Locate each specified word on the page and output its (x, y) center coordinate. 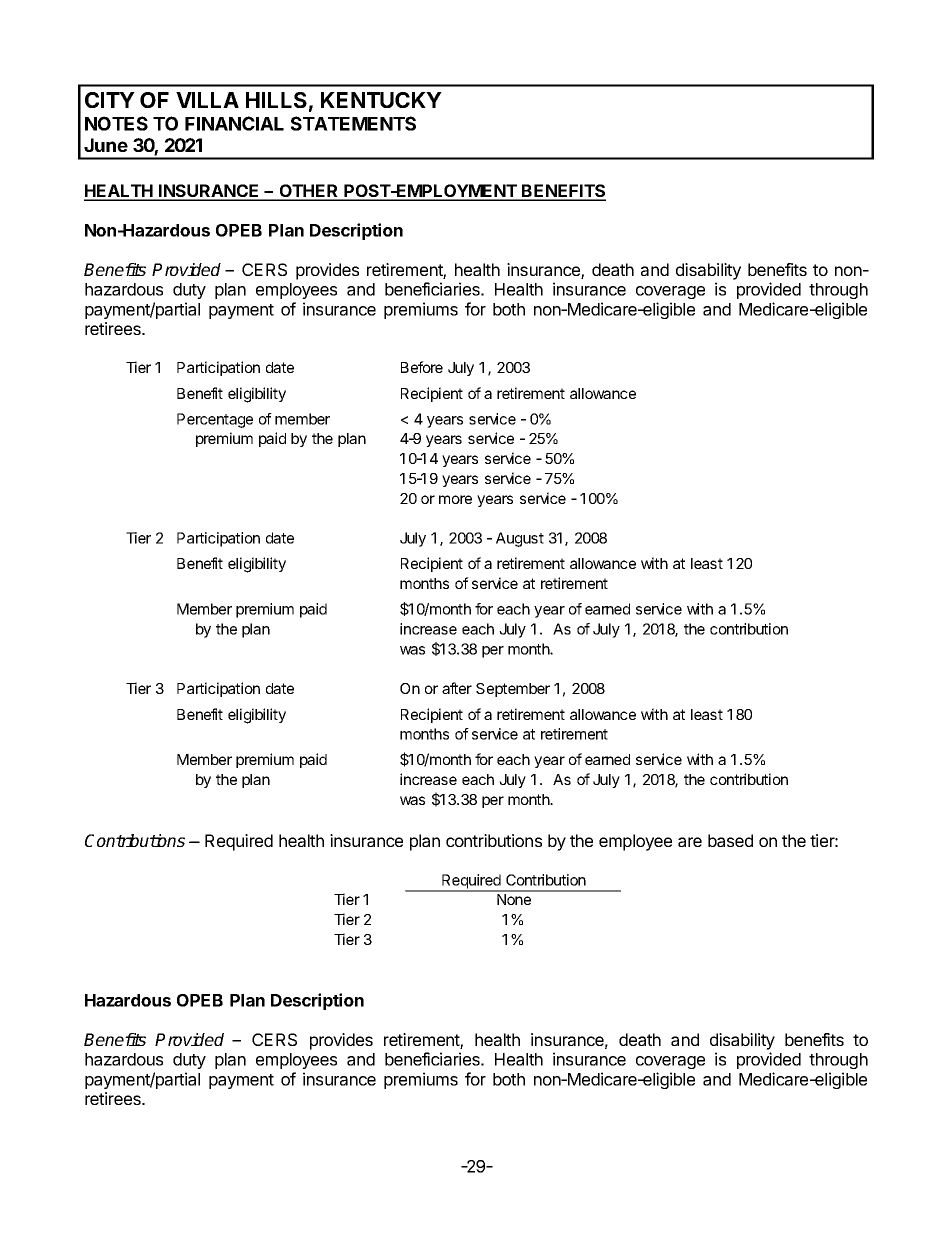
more (455, 499)
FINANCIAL (234, 123)
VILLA (207, 100)
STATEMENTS (353, 123)
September (513, 690)
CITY (110, 100)
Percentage (215, 420)
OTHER (309, 192)
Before (422, 367)
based (730, 840)
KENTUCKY (381, 100)
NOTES (116, 123)
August (520, 539)
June (106, 145)
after (457, 688)
